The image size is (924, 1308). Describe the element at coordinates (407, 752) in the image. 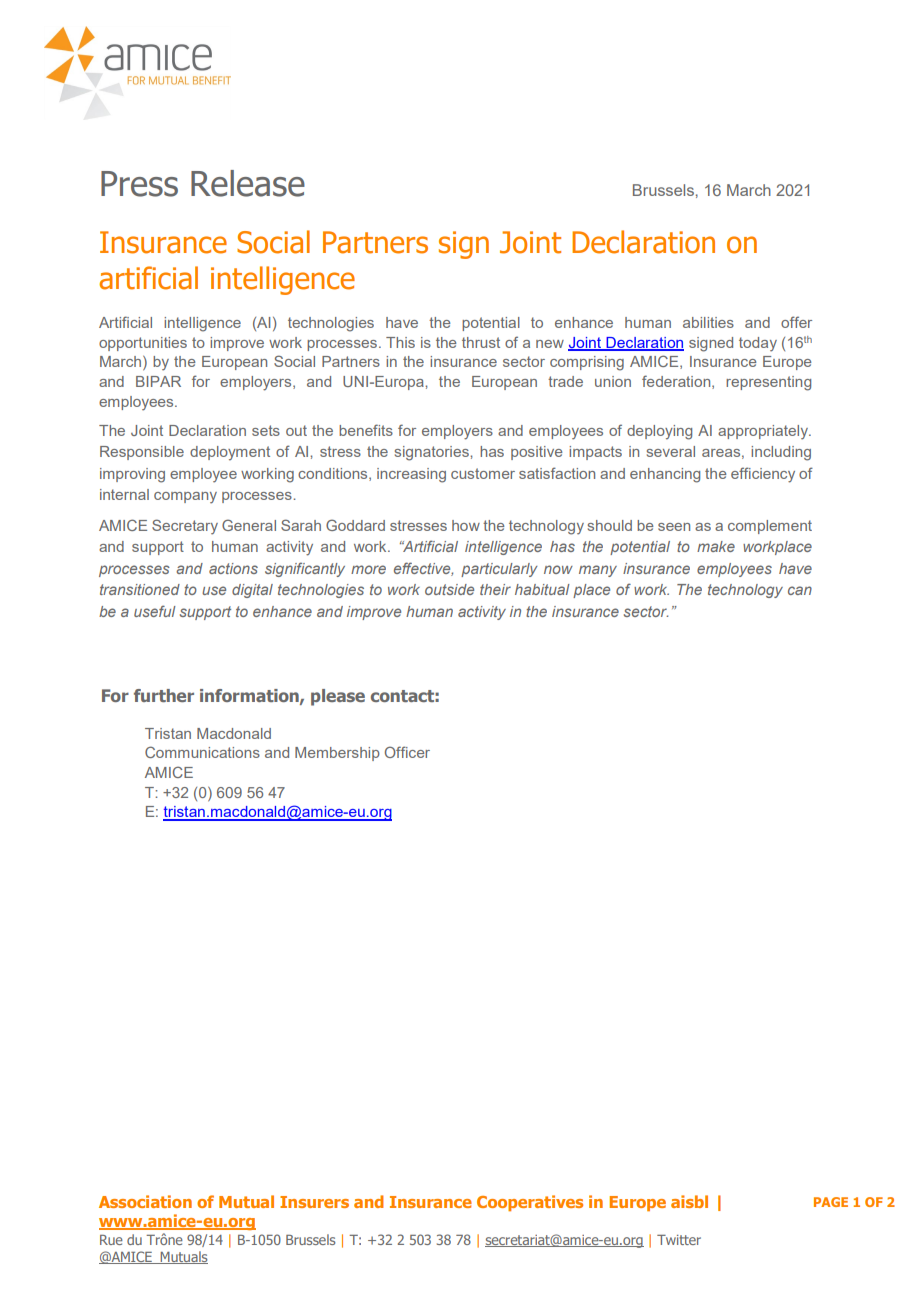

I see `Officer` at that location.
